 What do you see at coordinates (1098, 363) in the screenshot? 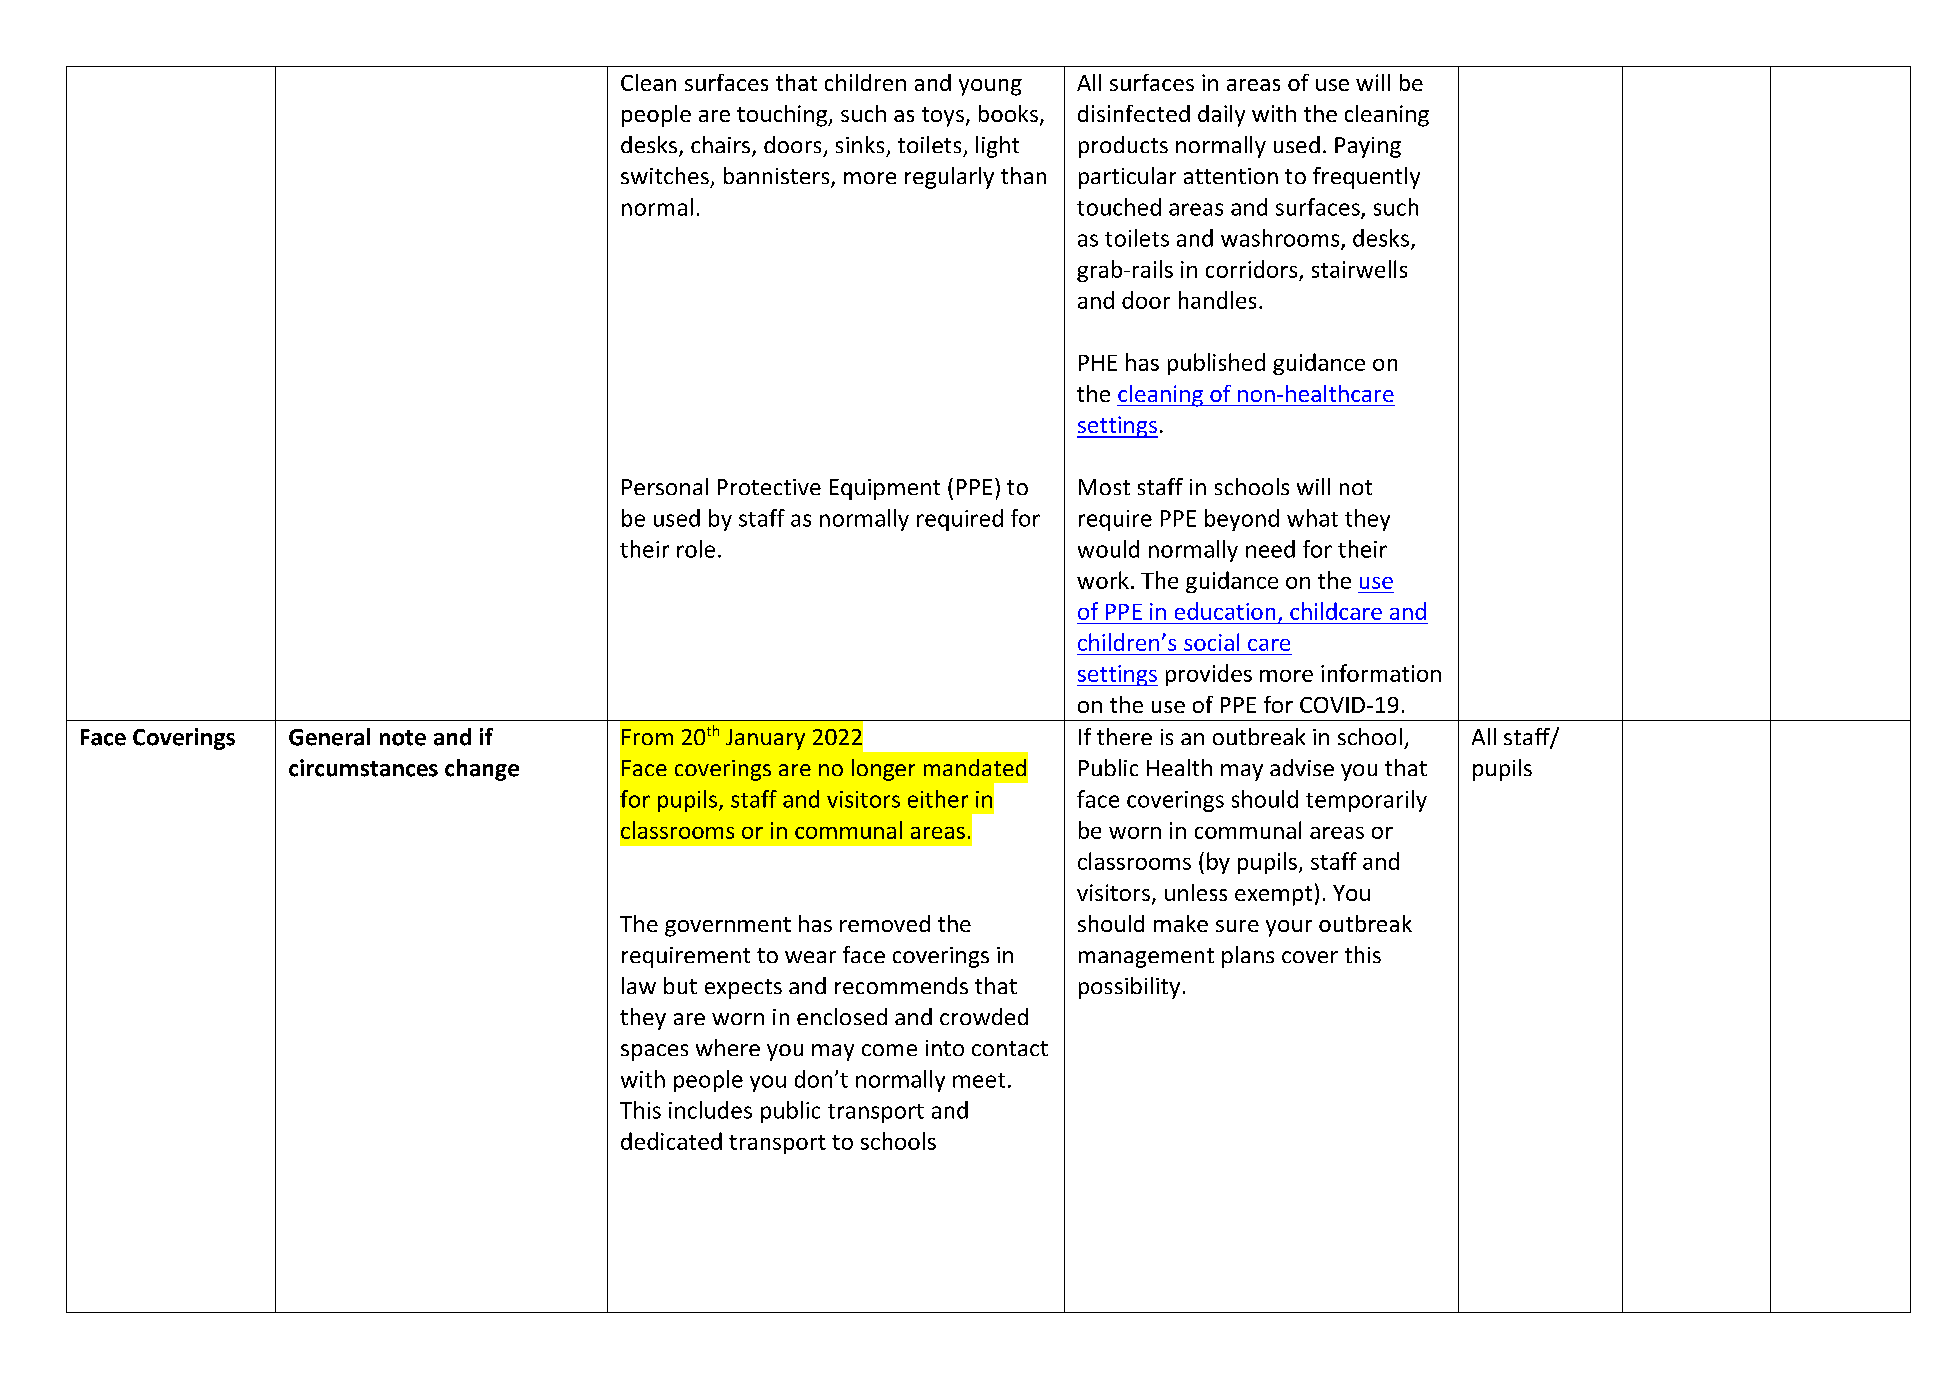
I see `PHE` at bounding box center [1098, 363].
